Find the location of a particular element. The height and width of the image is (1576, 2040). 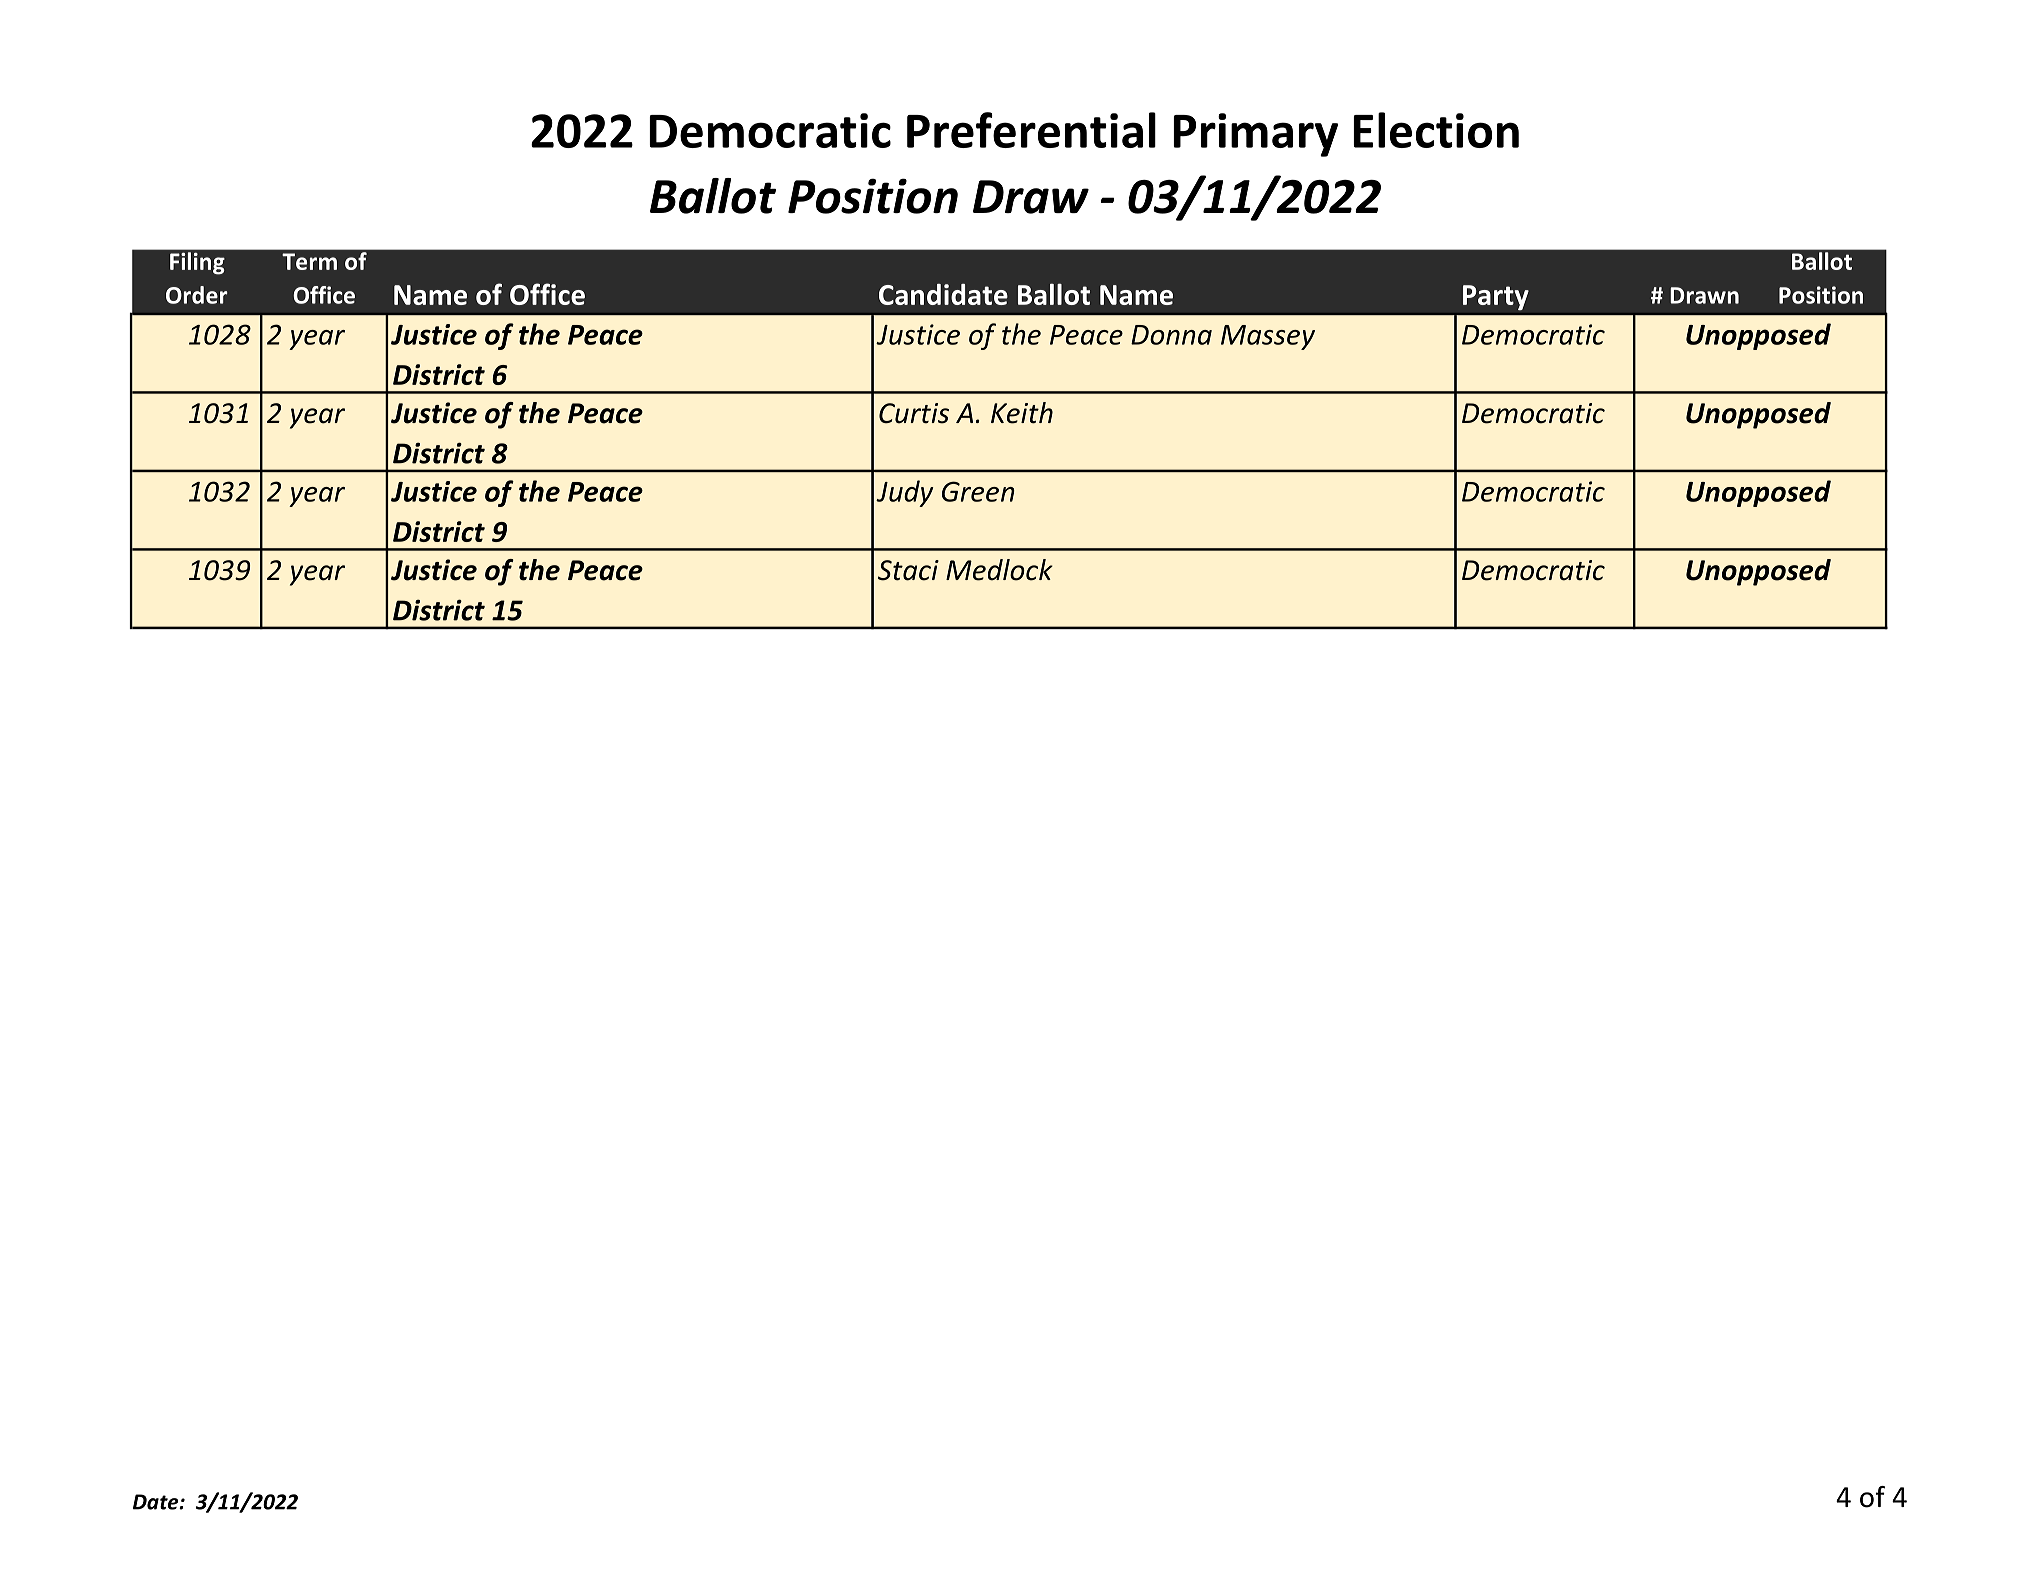

Judy is located at coordinates (904, 493).
